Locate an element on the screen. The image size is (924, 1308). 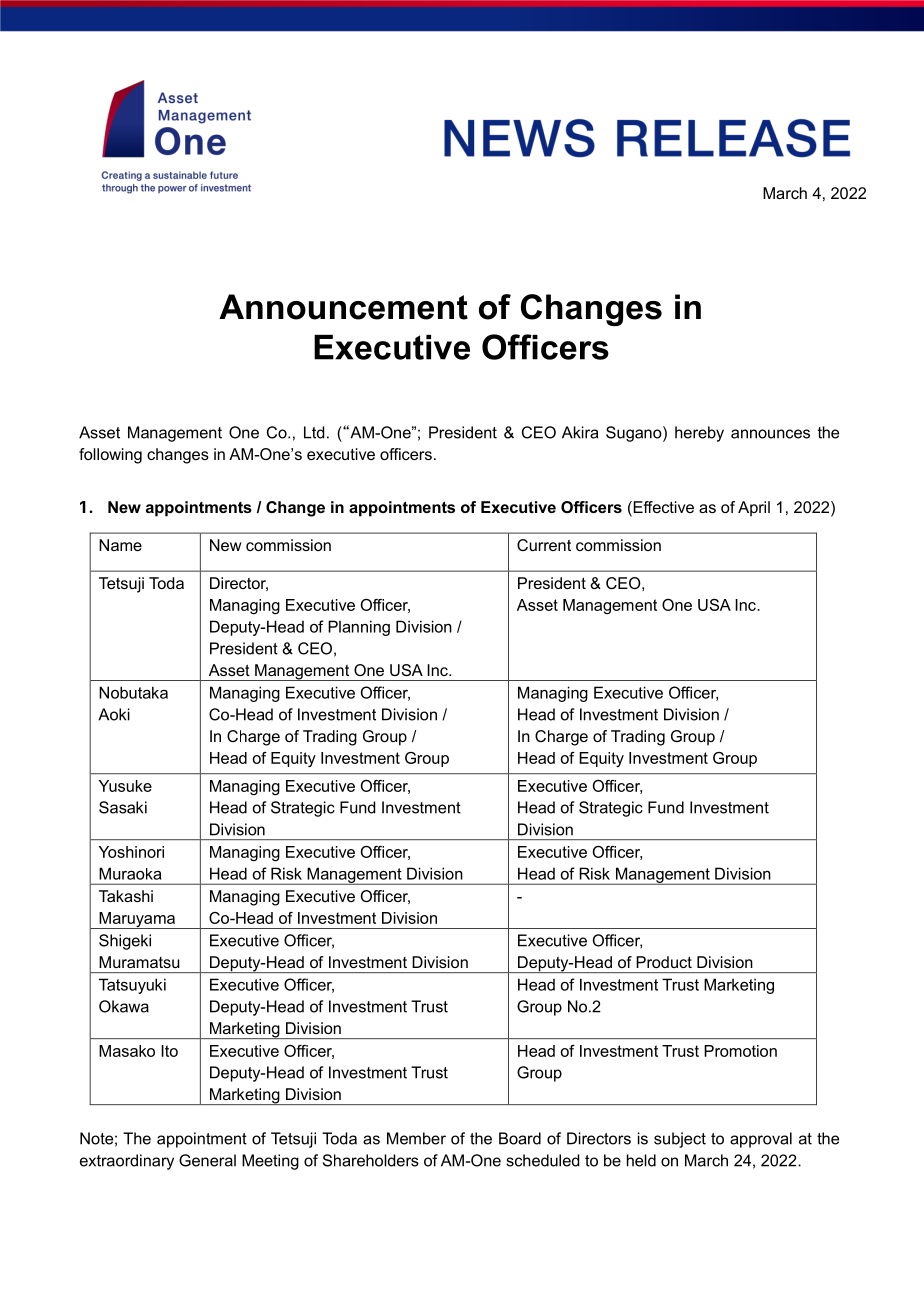
Planning is located at coordinates (359, 628).
